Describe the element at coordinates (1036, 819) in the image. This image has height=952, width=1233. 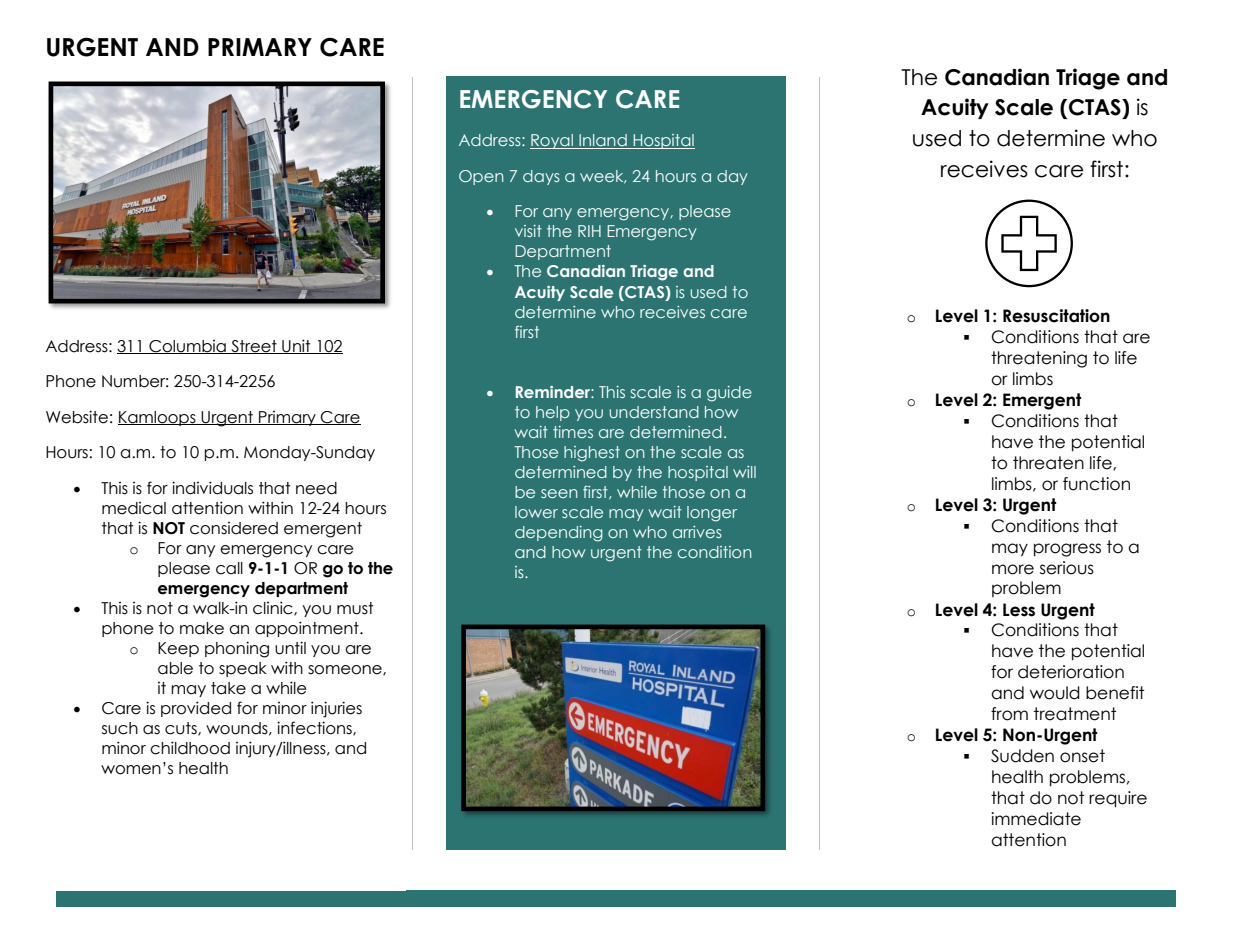
I see `immediate` at that location.
